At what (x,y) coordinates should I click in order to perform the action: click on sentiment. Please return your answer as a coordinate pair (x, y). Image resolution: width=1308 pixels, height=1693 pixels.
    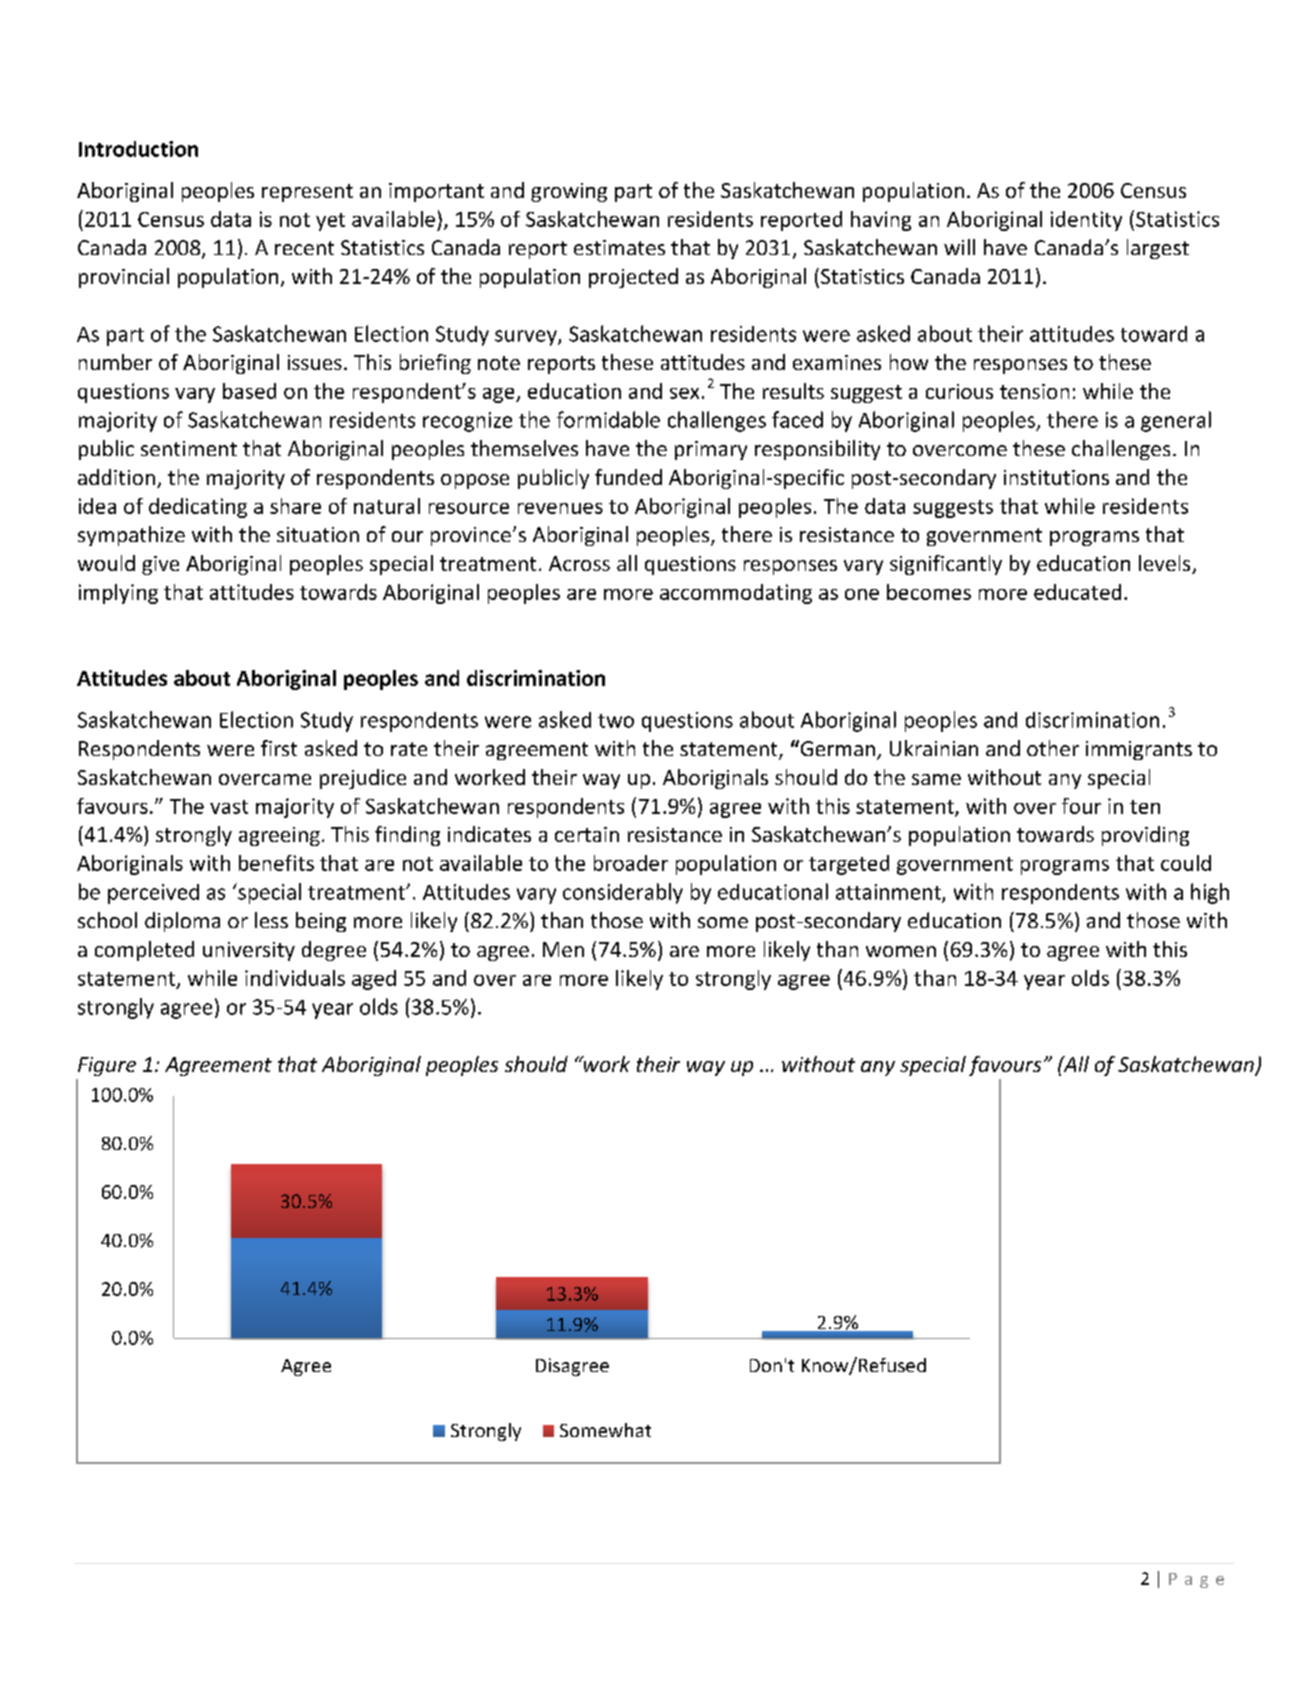
    Looking at the image, I should click on (189, 448).
